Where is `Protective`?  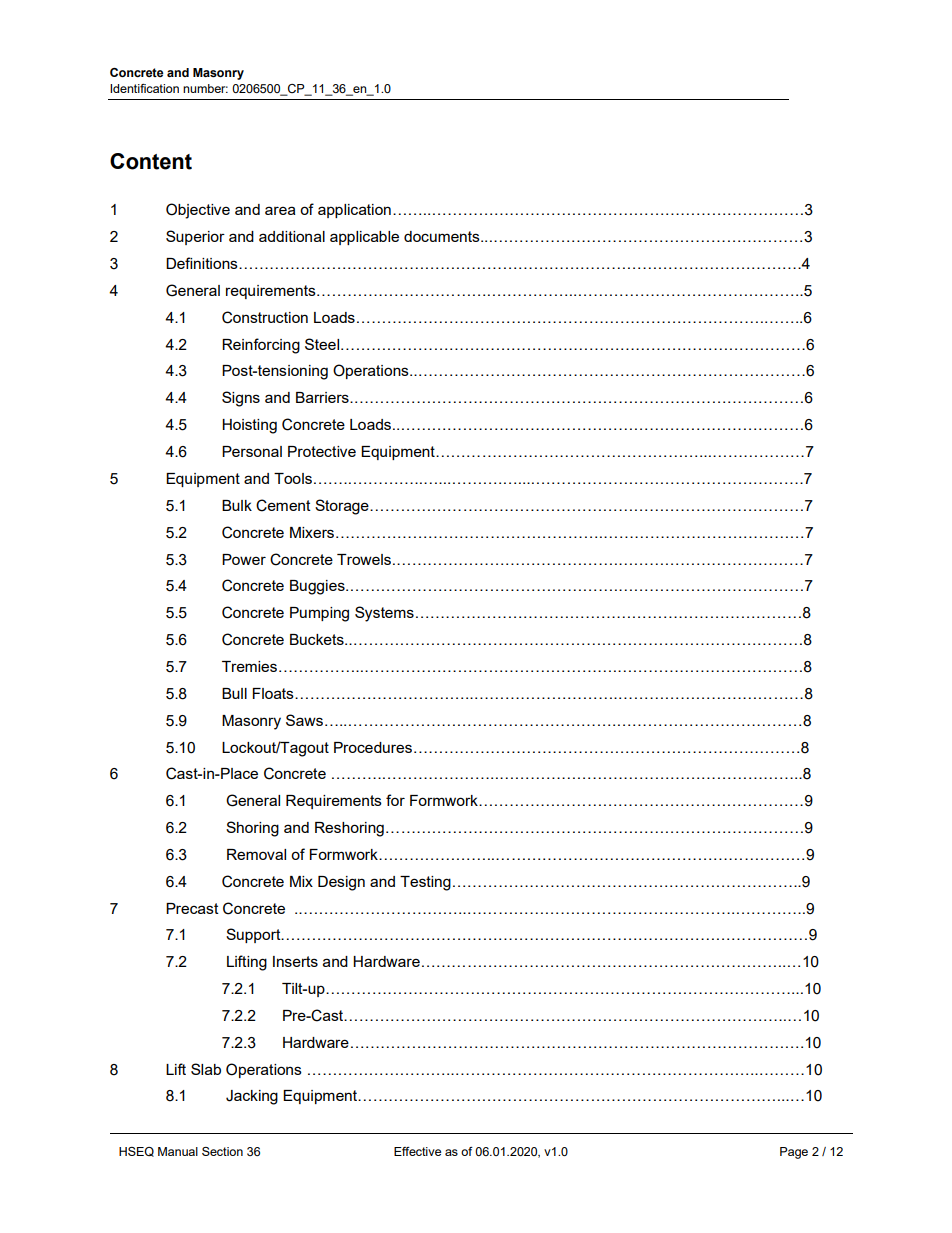 Protective is located at coordinates (322, 451).
